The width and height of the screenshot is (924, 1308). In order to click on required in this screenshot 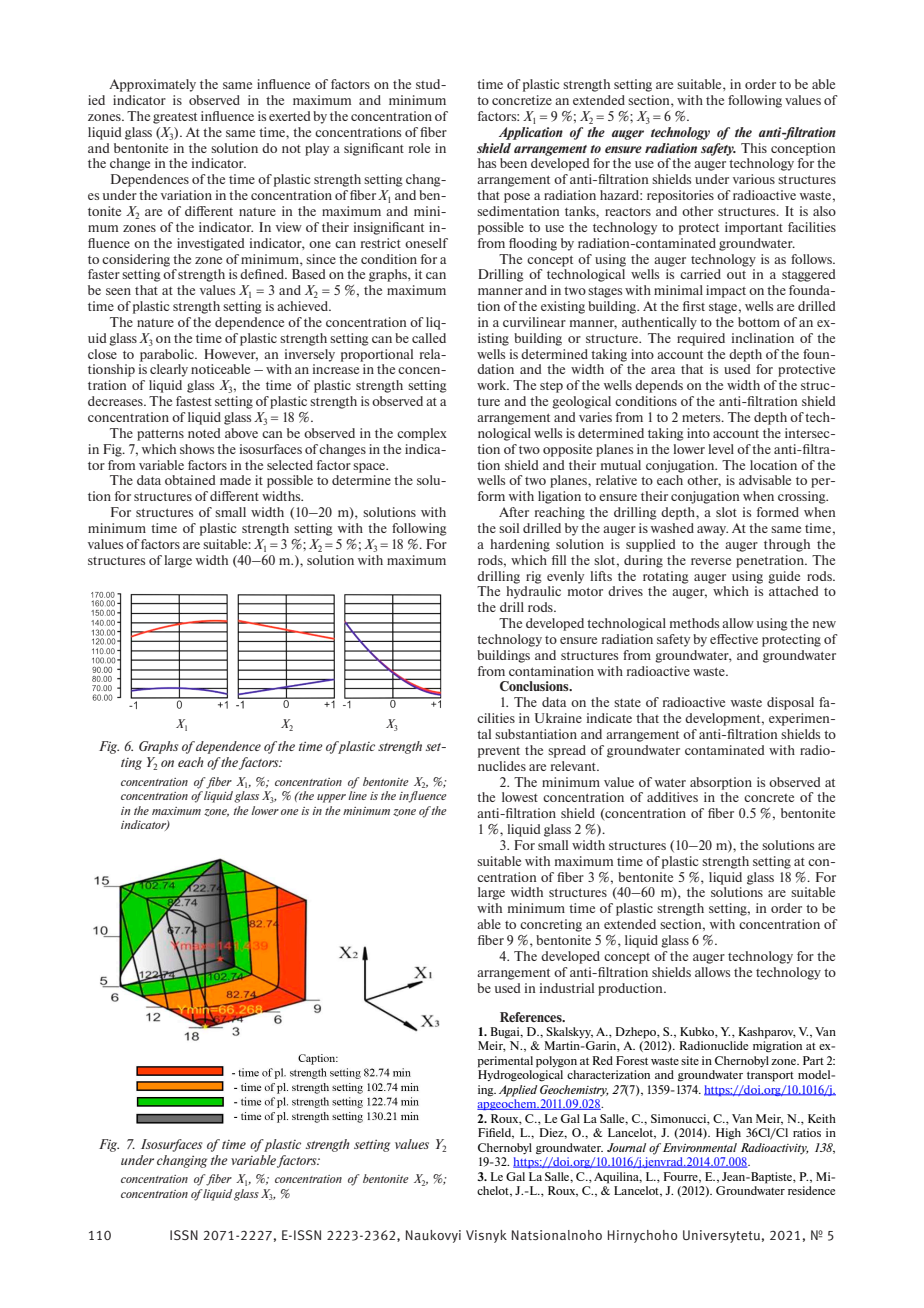, I will do `click(701, 339)`.
